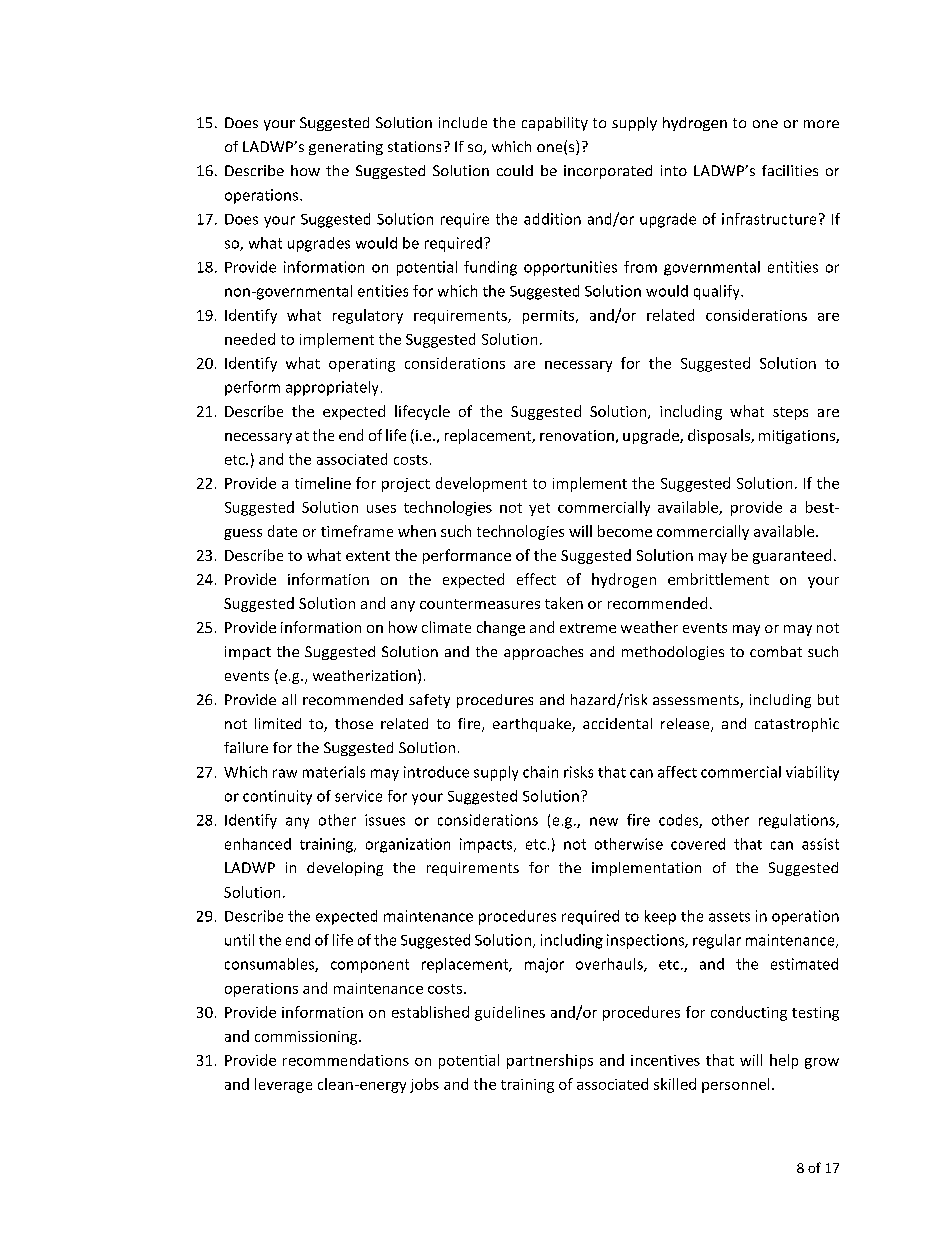  What do you see at coordinates (718, 579) in the screenshot?
I see `embrittlement` at bounding box center [718, 579].
